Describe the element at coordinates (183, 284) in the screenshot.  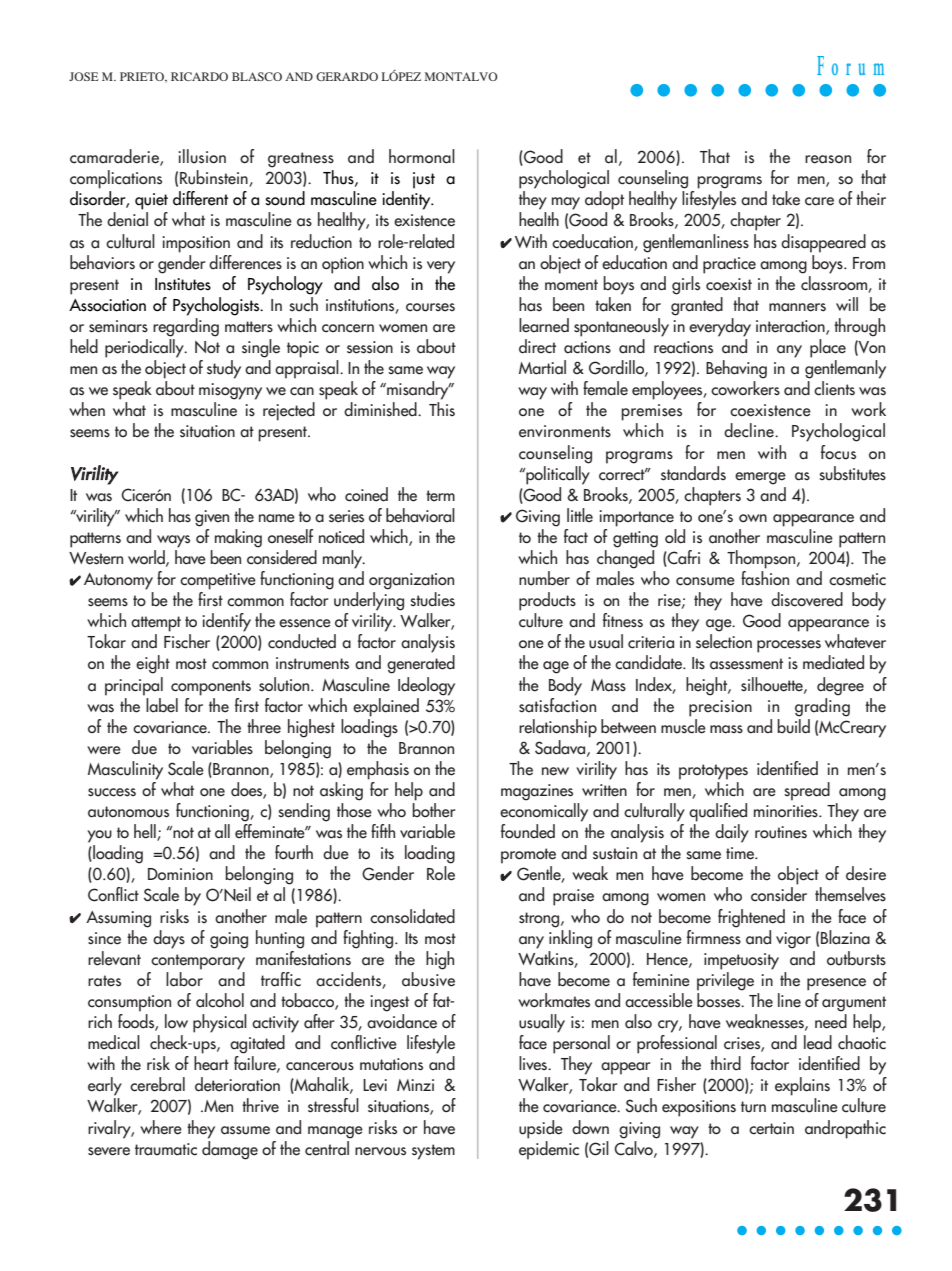
I see `Institutes` at that location.
